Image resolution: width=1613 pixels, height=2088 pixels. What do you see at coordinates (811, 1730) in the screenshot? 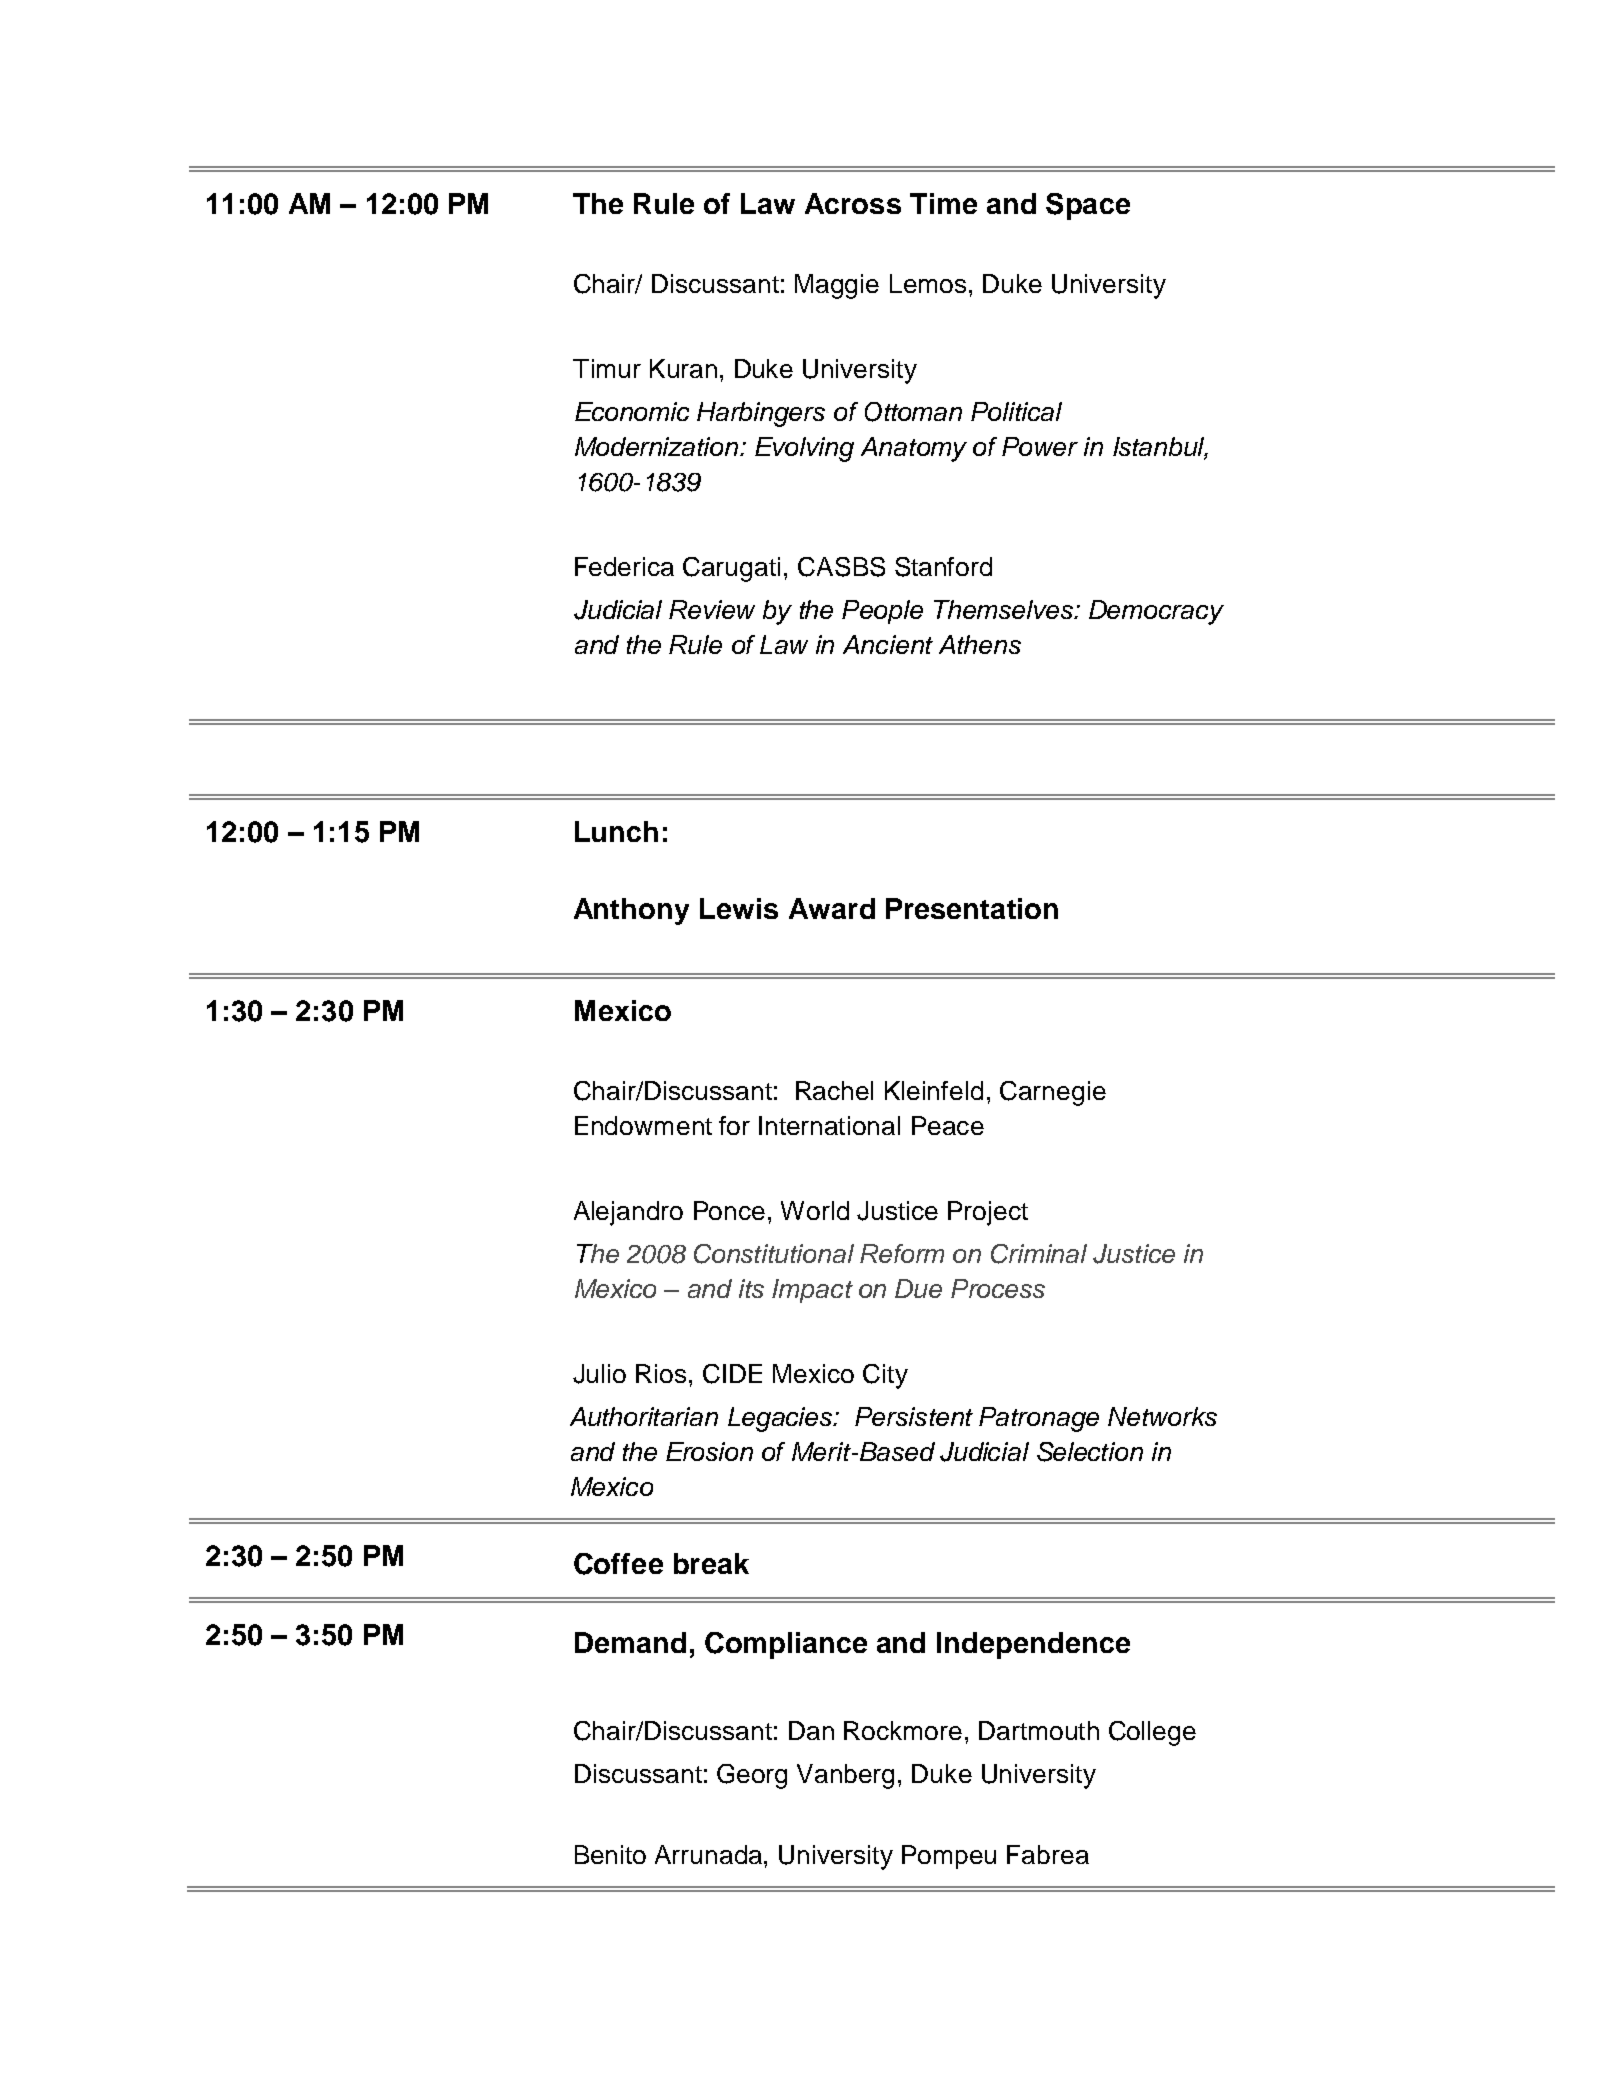
I see `Dan` at bounding box center [811, 1730].
